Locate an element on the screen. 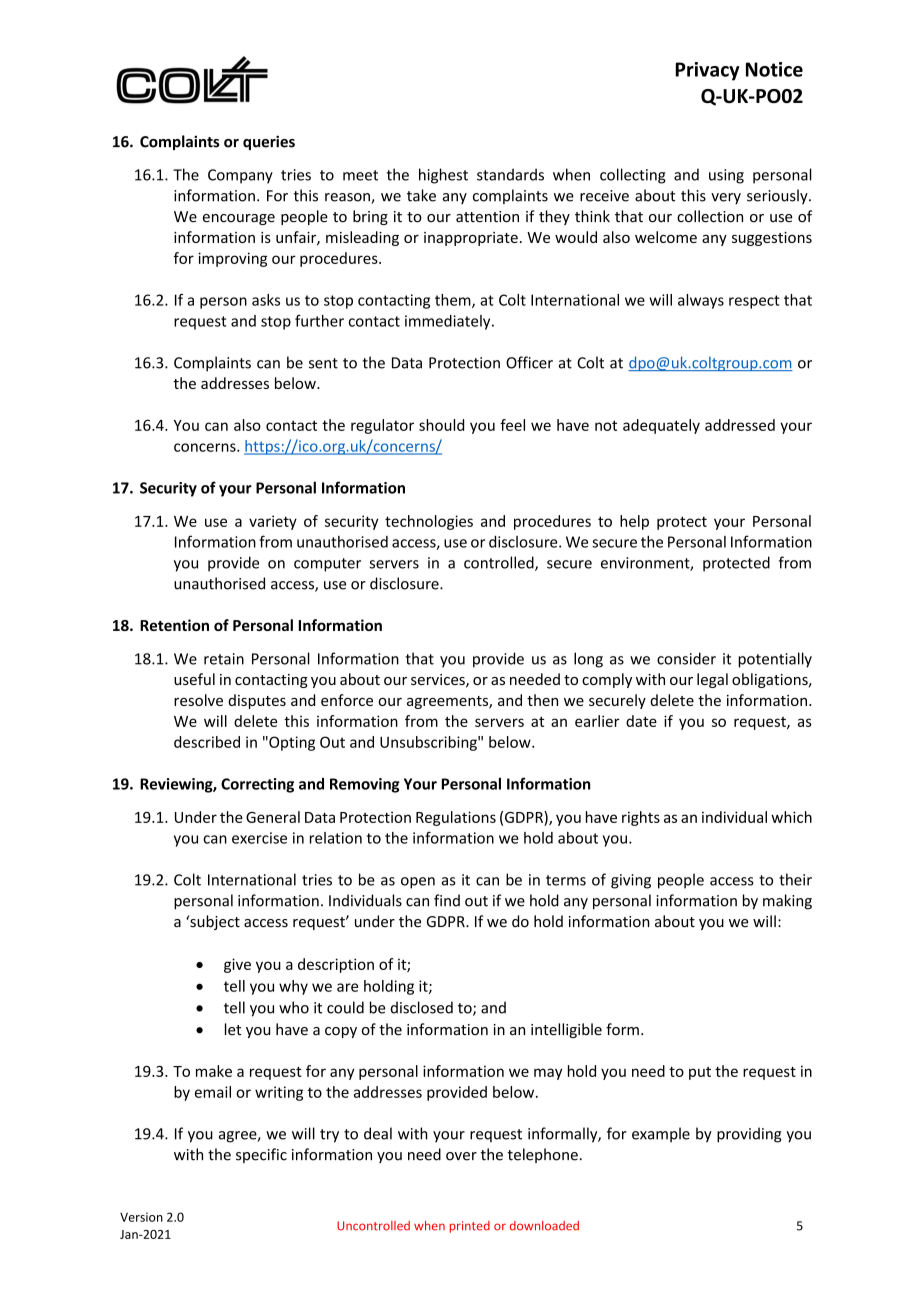 The width and height of the screenshot is (924, 1308). then is located at coordinates (542, 700).
